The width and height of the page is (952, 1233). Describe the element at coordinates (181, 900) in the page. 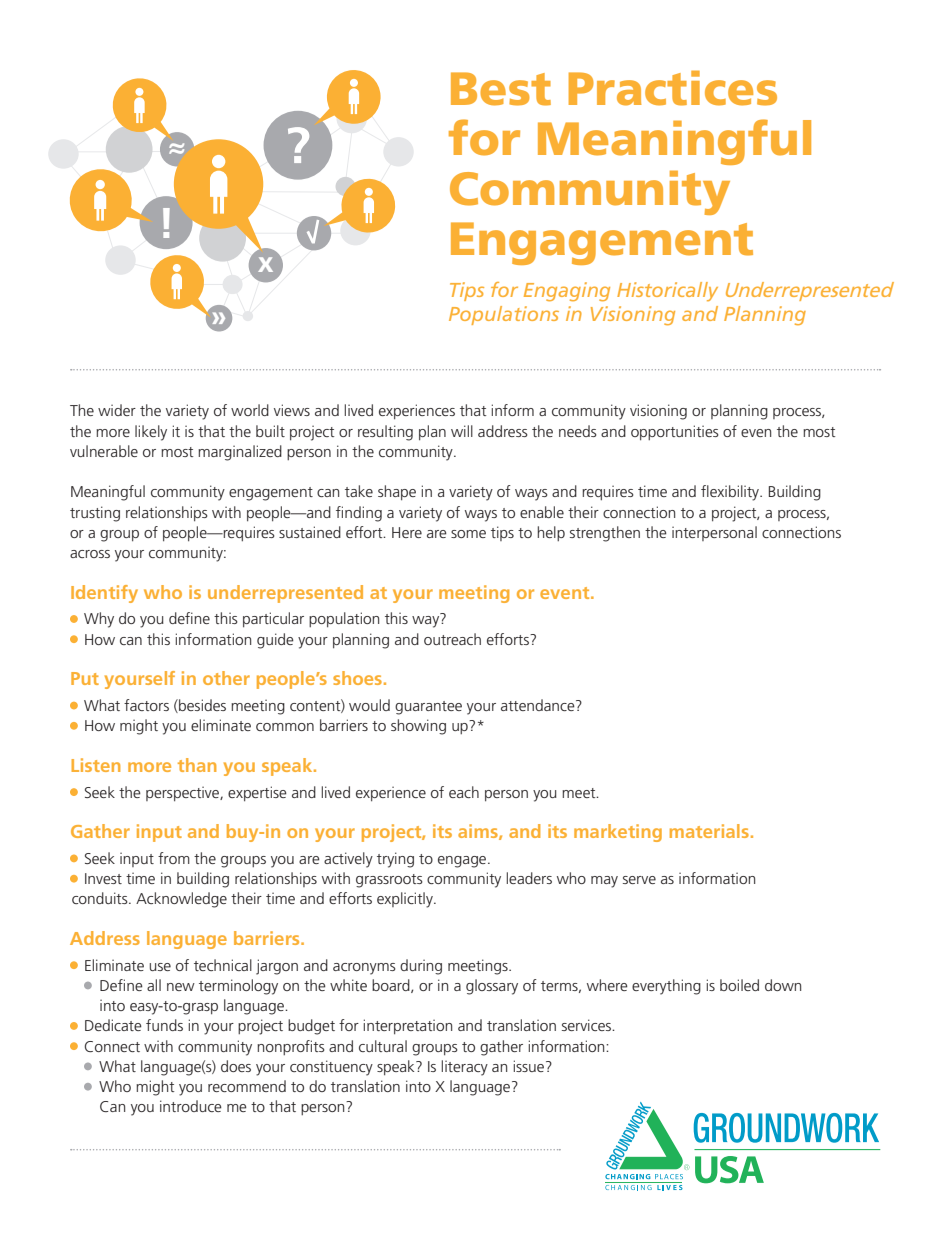

I see `Acknowledge` at that location.
